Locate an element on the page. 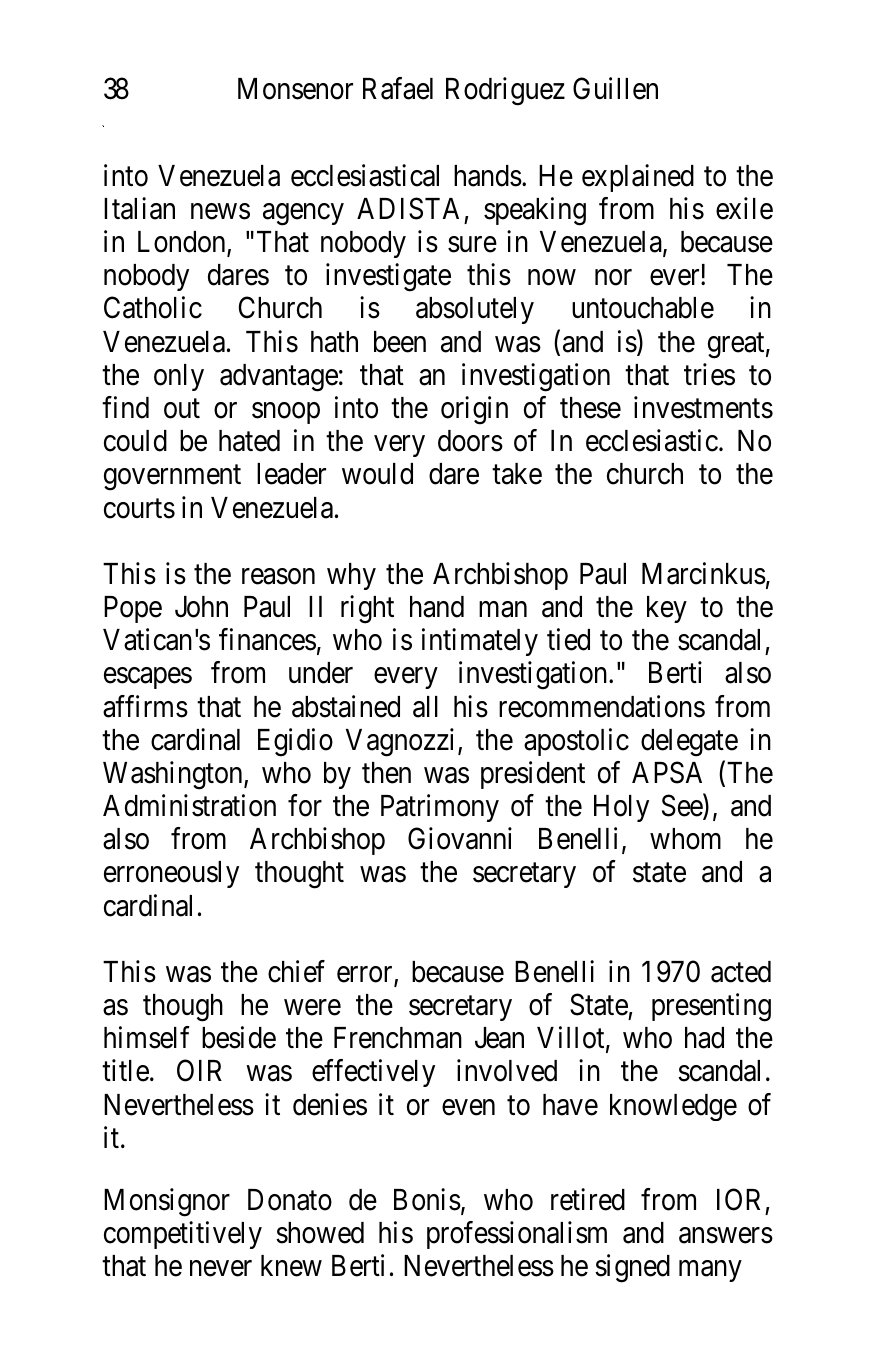 Image resolution: width=879 pixels, height=1372 pixels. explained is located at coordinates (638, 178).
